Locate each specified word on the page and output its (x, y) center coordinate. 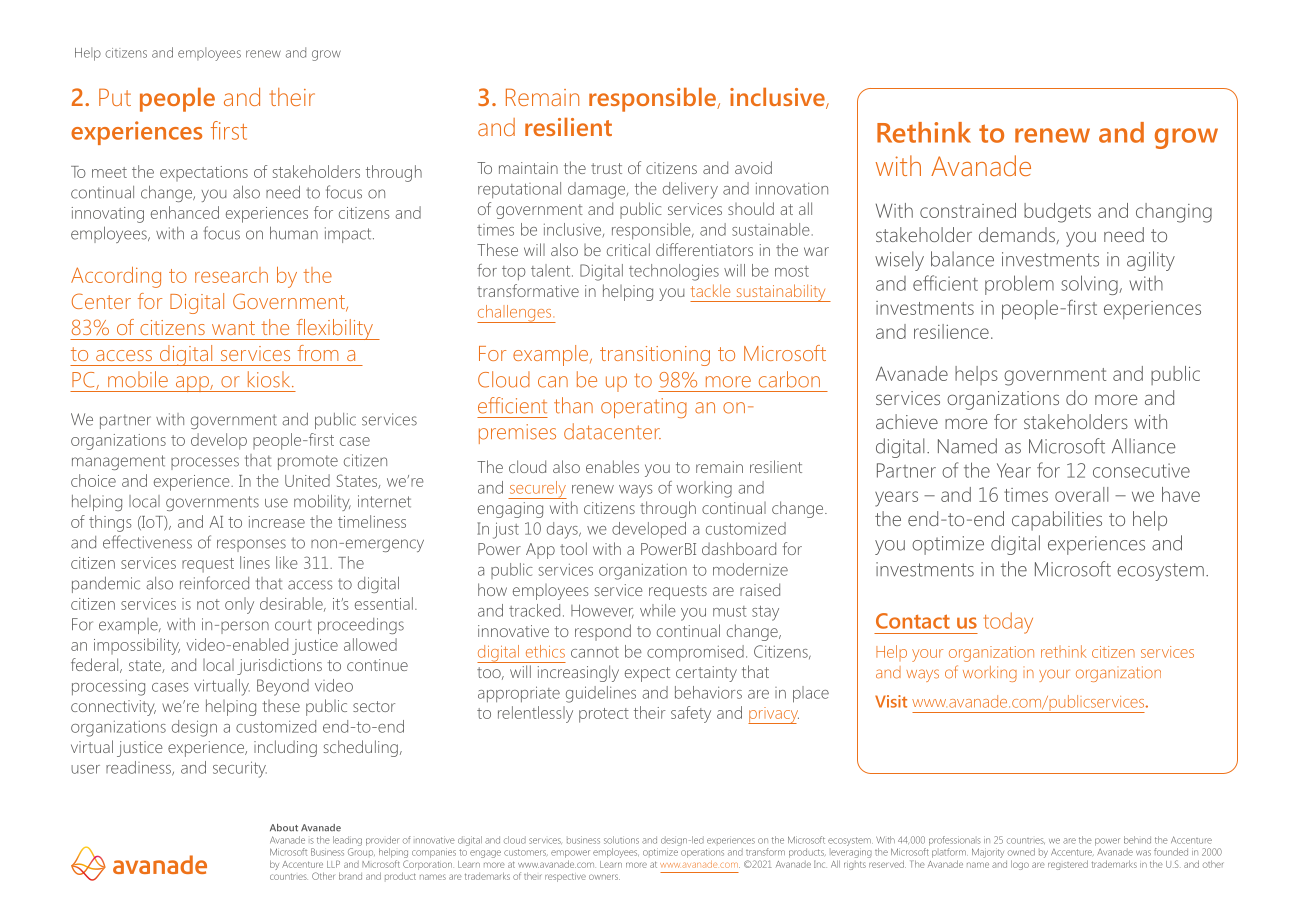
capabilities (1057, 521)
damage (598, 190)
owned (1021, 852)
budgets (1057, 213)
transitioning (655, 356)
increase (277, 522)
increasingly (578, 673)
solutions (621, 840)
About (284, 828)
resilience (951, 331)
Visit (891, 701)
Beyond (283, 687)
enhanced (185, 212)
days (563, 530)
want (233, 328)
